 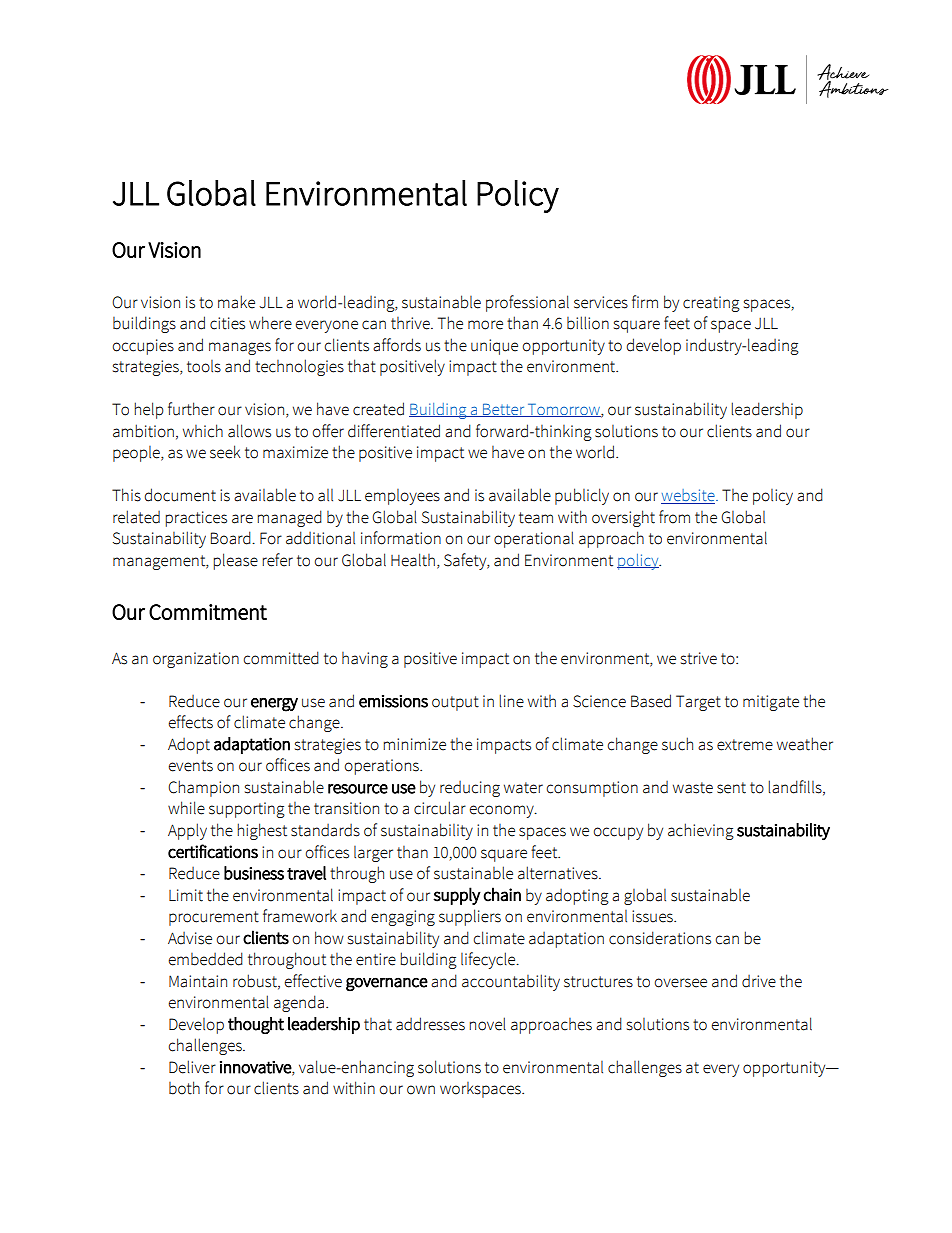 I want to click on own, so click(x=421, y=1090).
